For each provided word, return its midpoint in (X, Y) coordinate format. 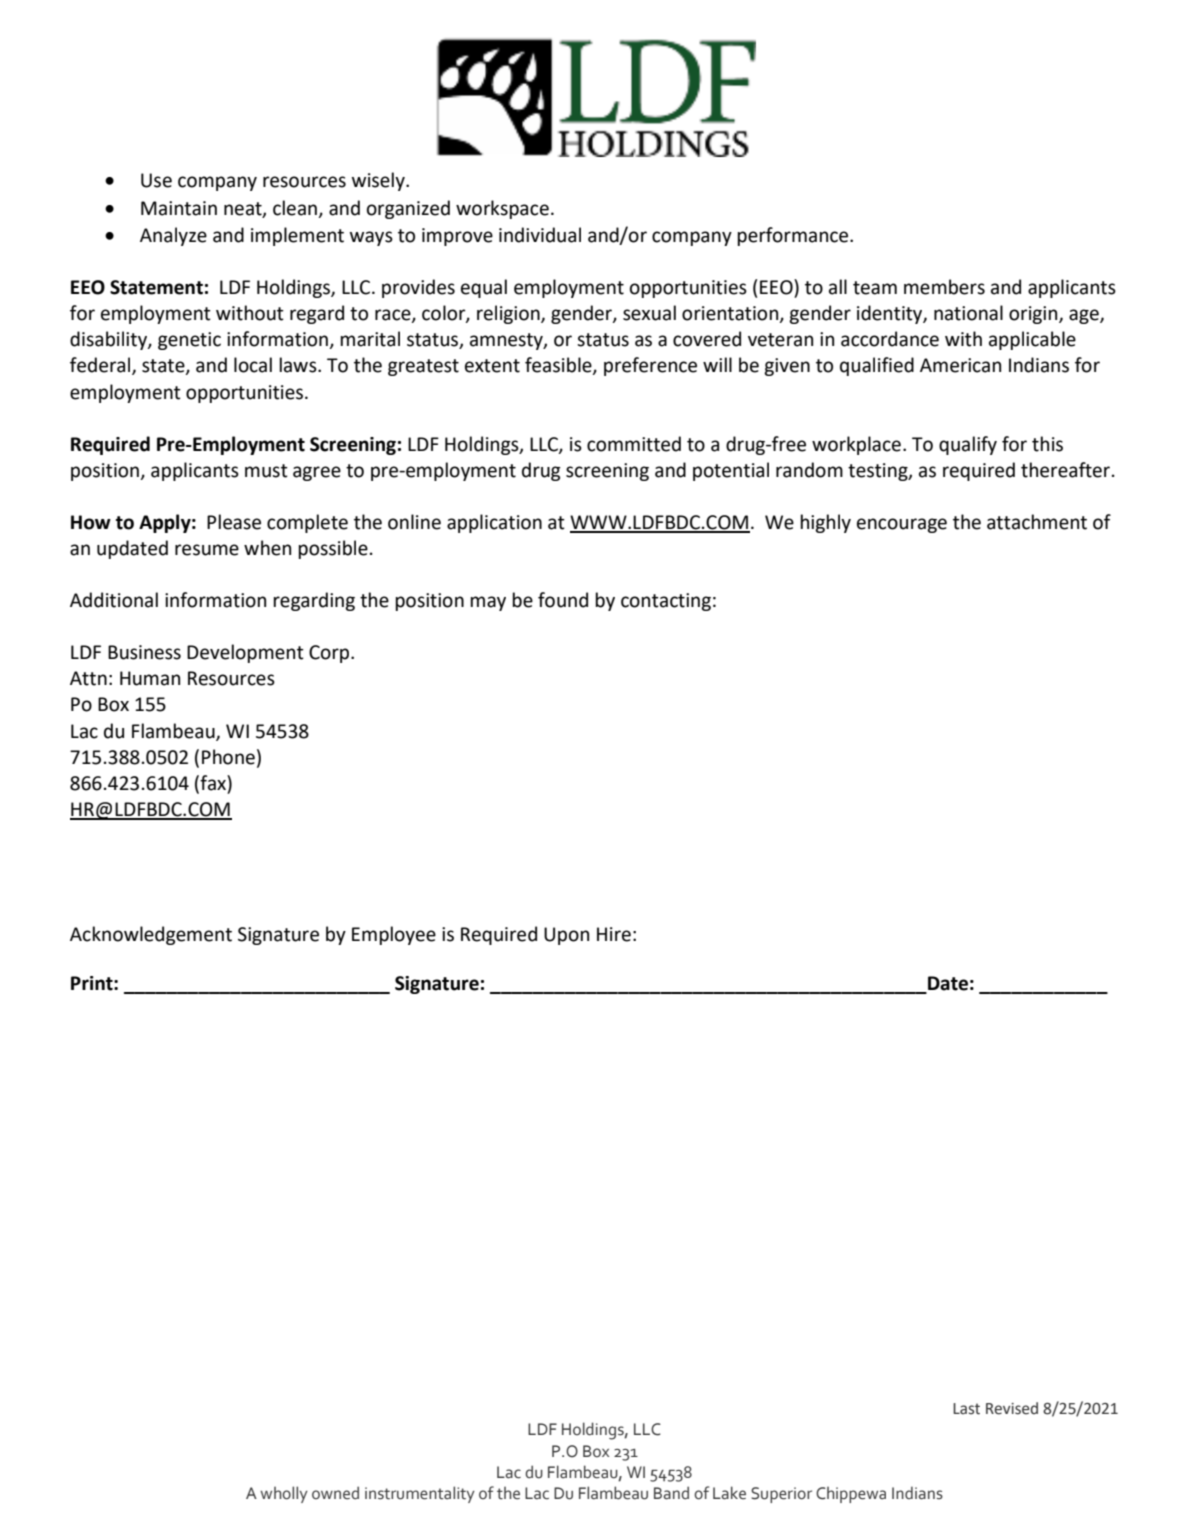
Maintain (179, 208)
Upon (566, 936)
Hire (614, 934)
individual (540, 235)
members (944, 287)
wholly (284, 1494)
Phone (228, 757)
